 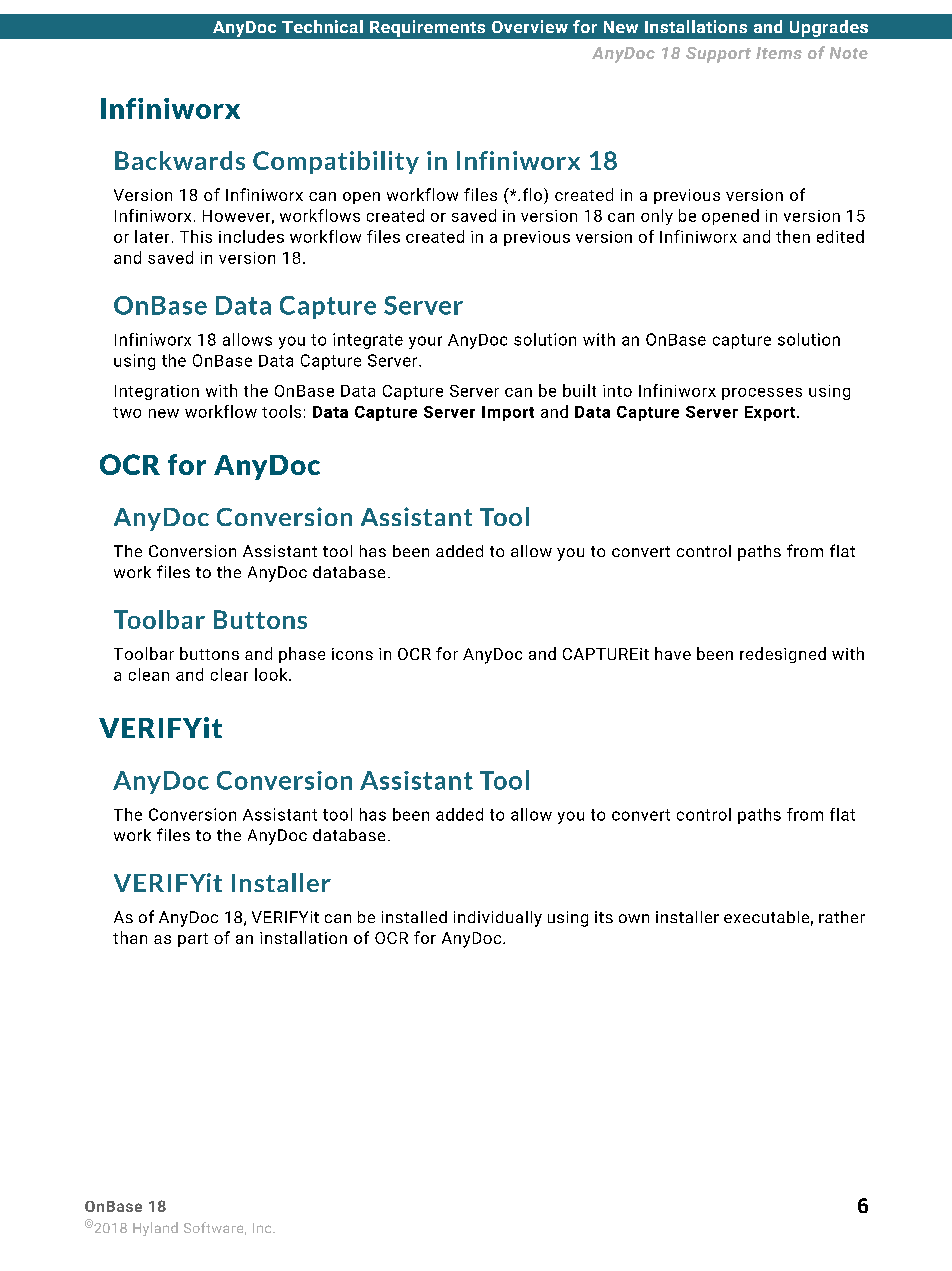 I want to click on Technical, so click(x=322, y=26).
